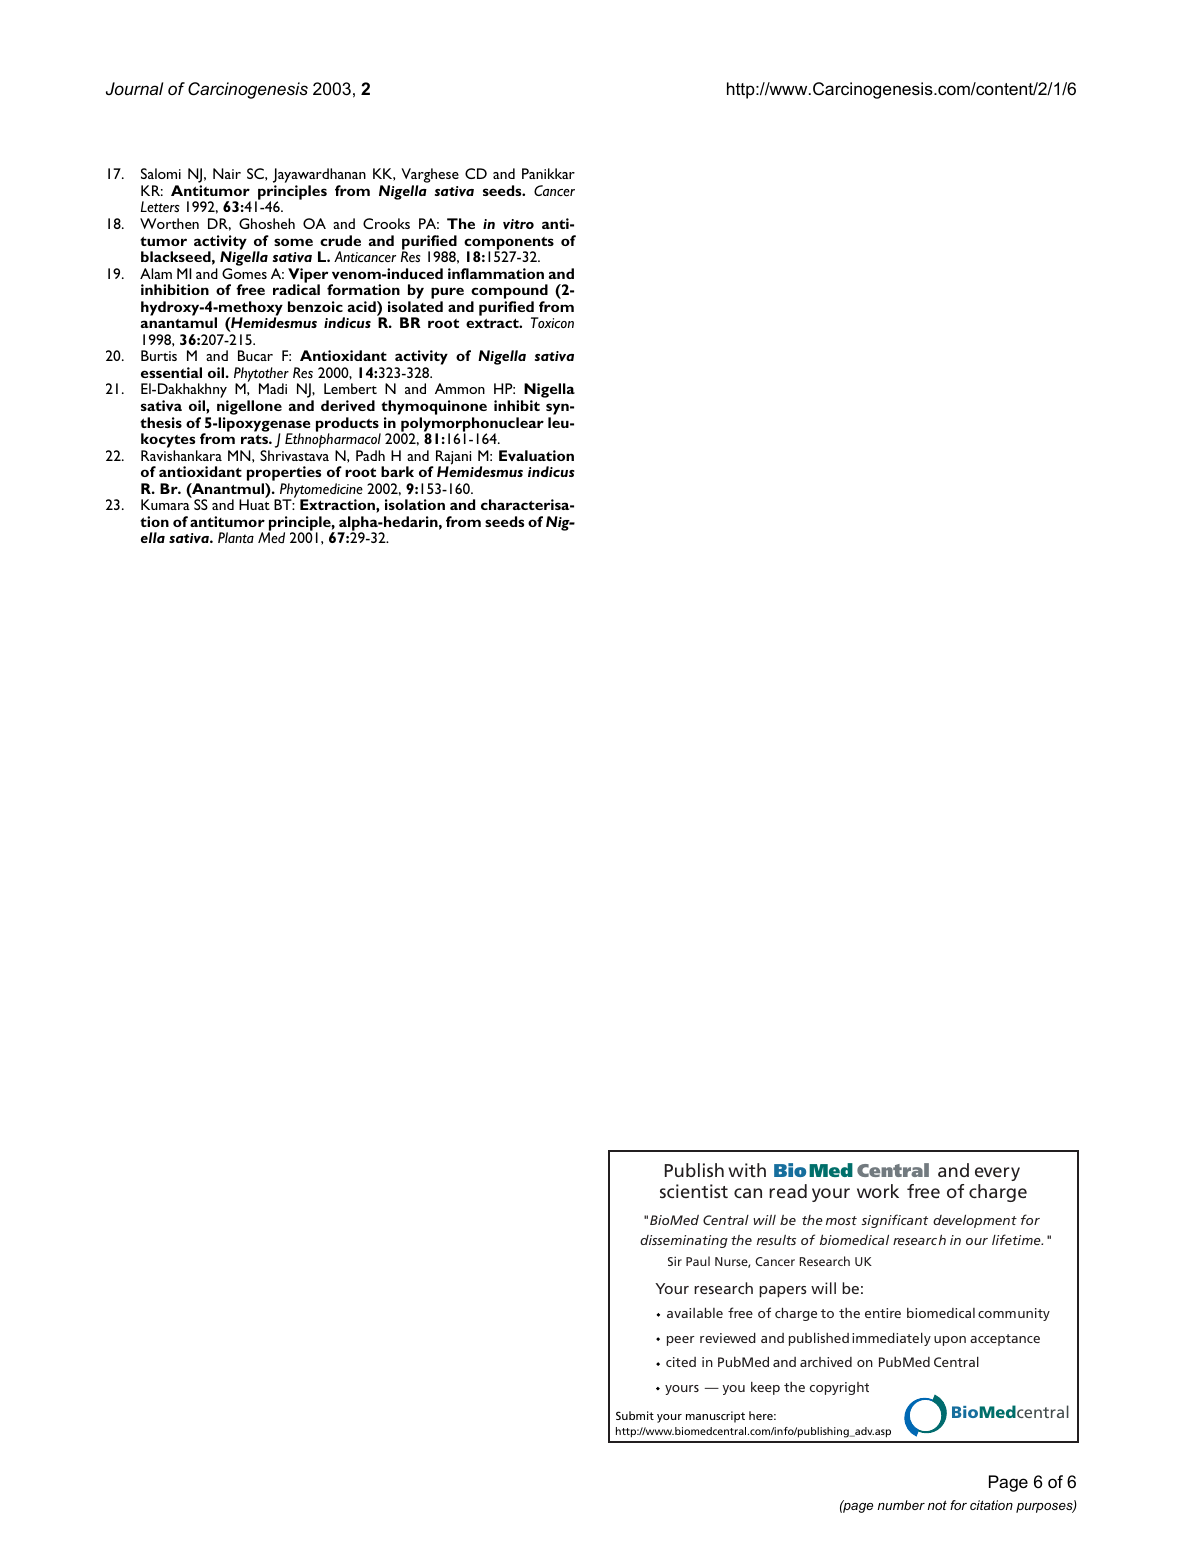 The width and height of the image is (1188, 1542). I want to click on Ammon, so click(460, 388).
